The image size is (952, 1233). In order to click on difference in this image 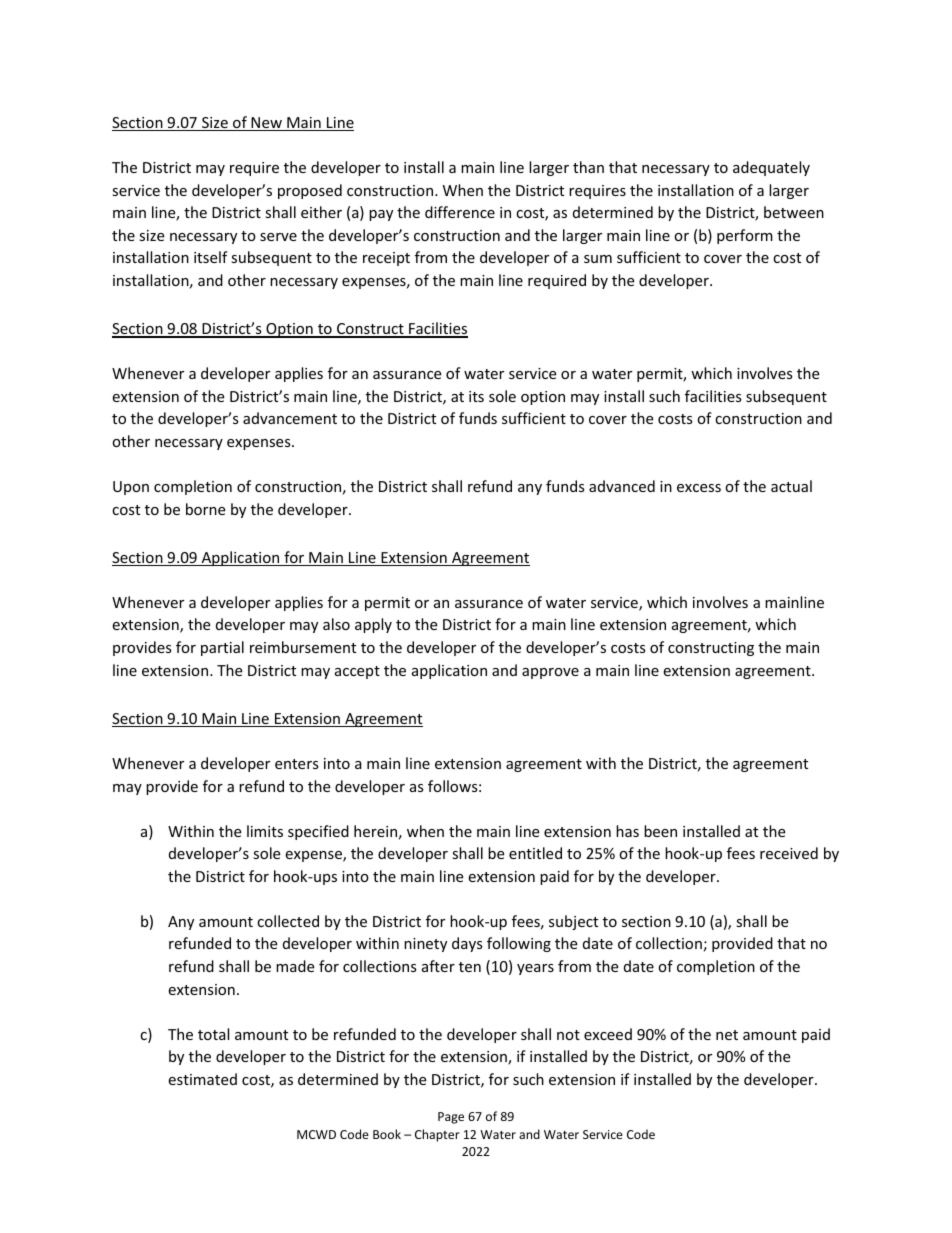, I will do `click(460, 212)`.
